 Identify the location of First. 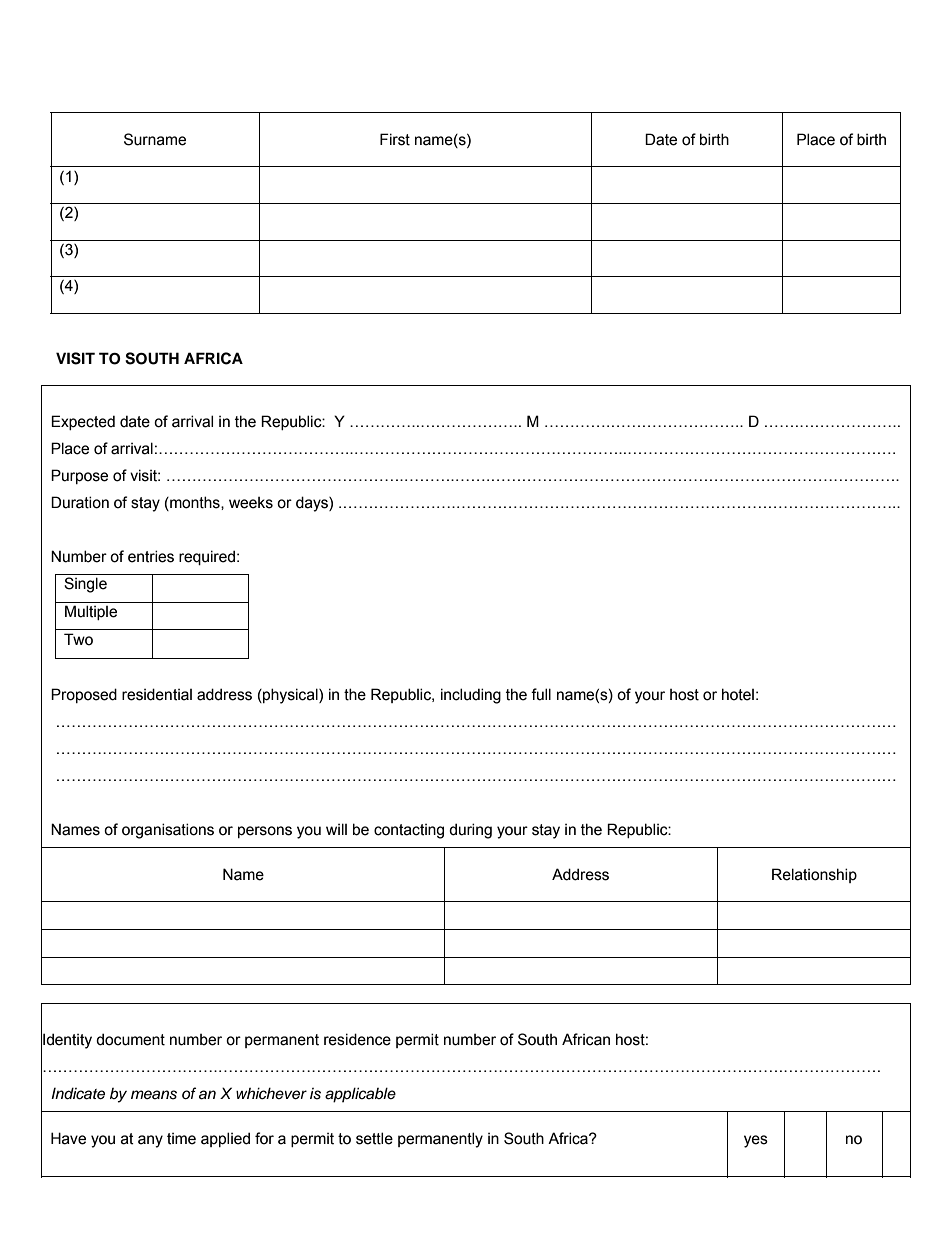
(395, 139).
